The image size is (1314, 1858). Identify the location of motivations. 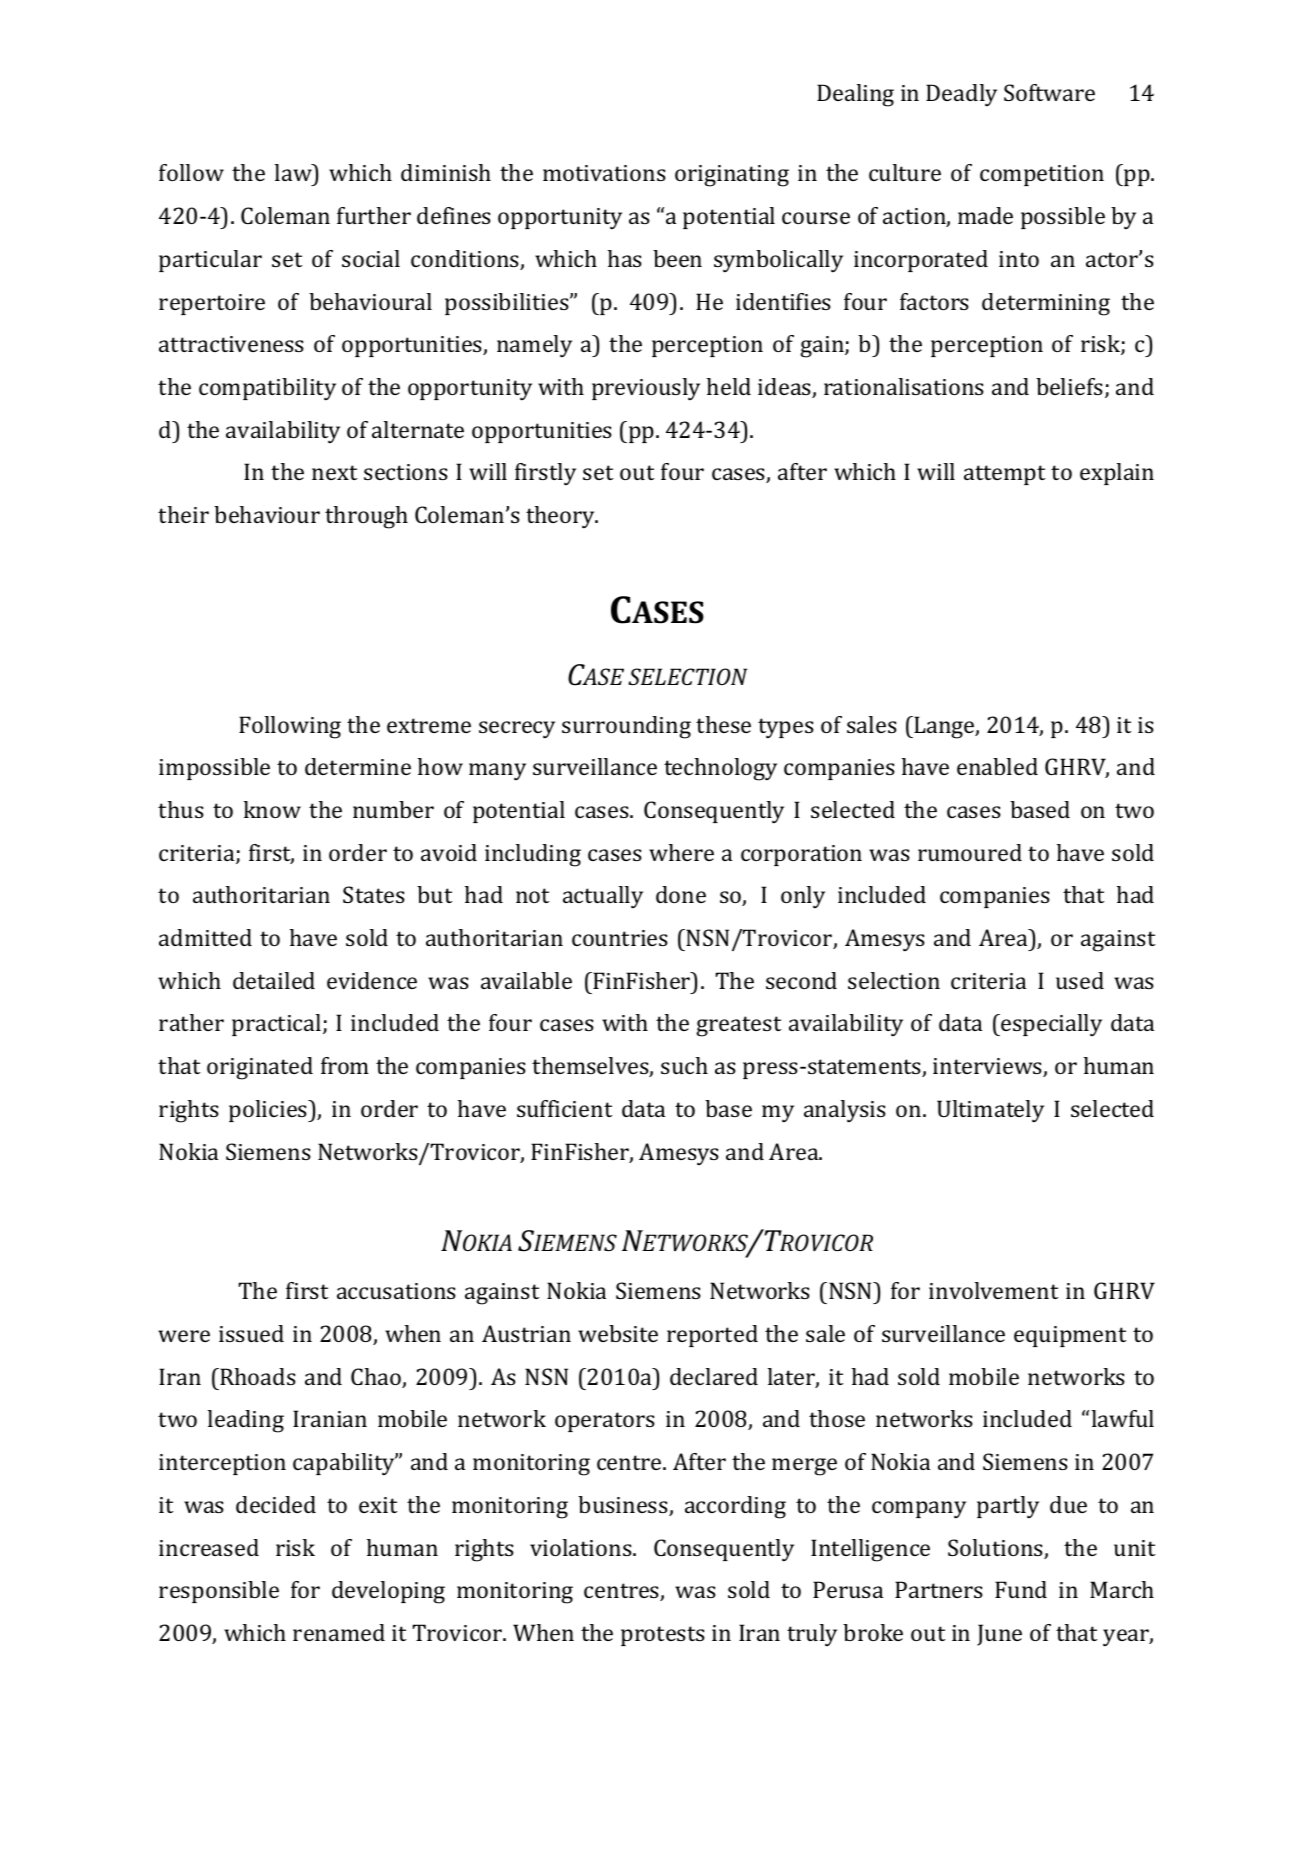
(604, 173).
